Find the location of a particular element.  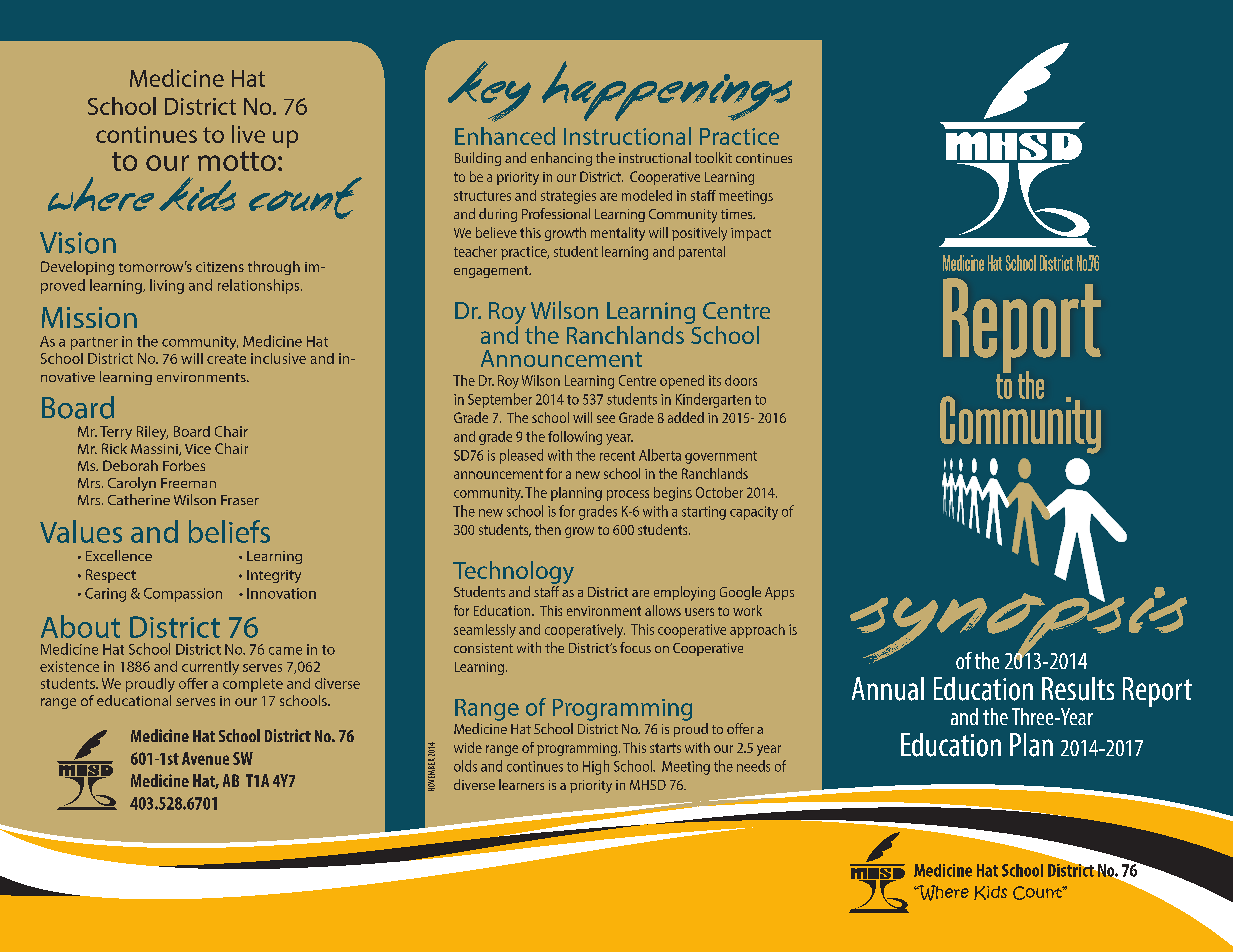

toolkit is located at coordinates (713, 157).
